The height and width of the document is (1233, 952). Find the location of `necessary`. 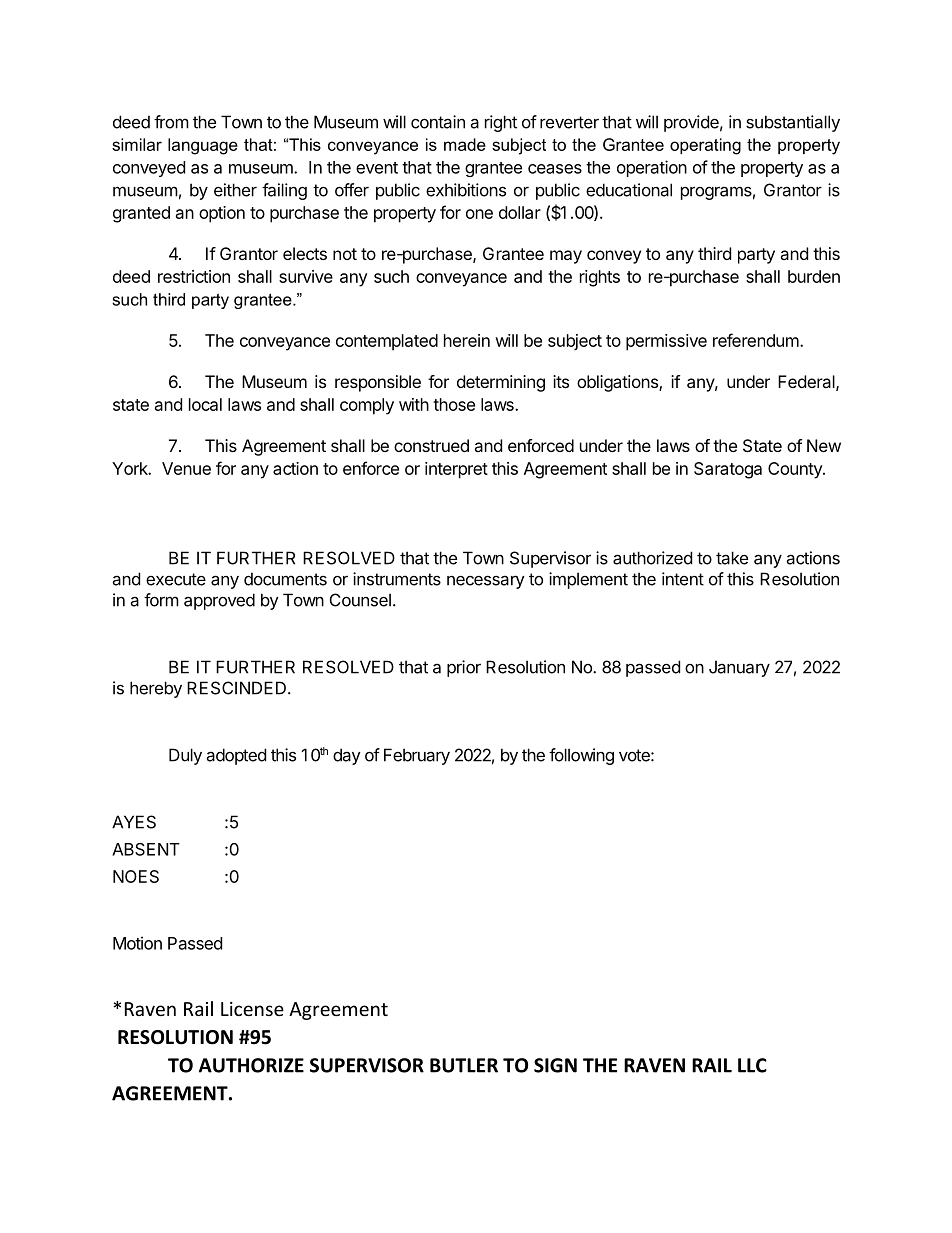

necessary is located at coordinates (486, 582).
